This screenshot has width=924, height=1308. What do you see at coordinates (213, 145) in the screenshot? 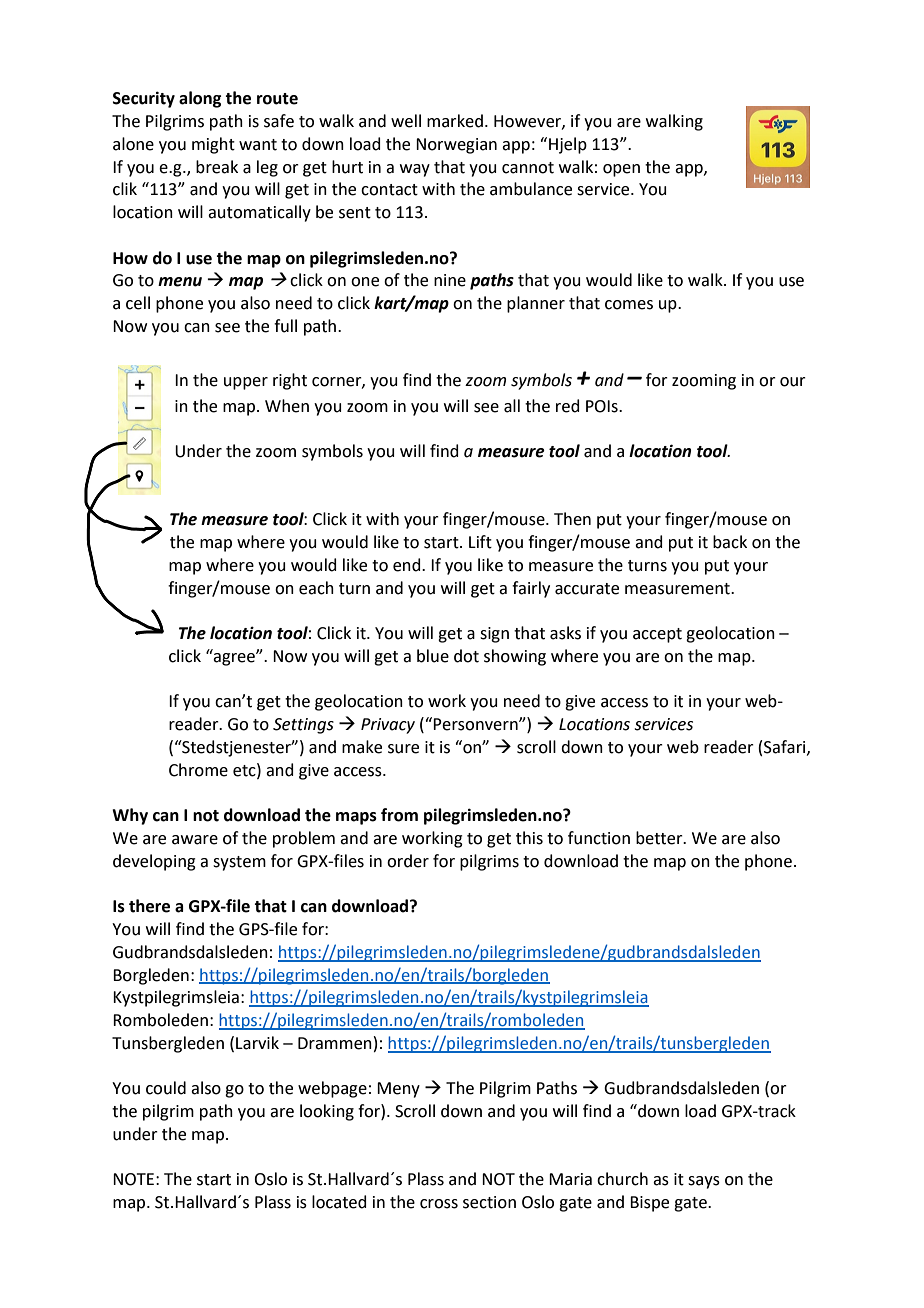
I see `might` at bounding box center [213, 145].
